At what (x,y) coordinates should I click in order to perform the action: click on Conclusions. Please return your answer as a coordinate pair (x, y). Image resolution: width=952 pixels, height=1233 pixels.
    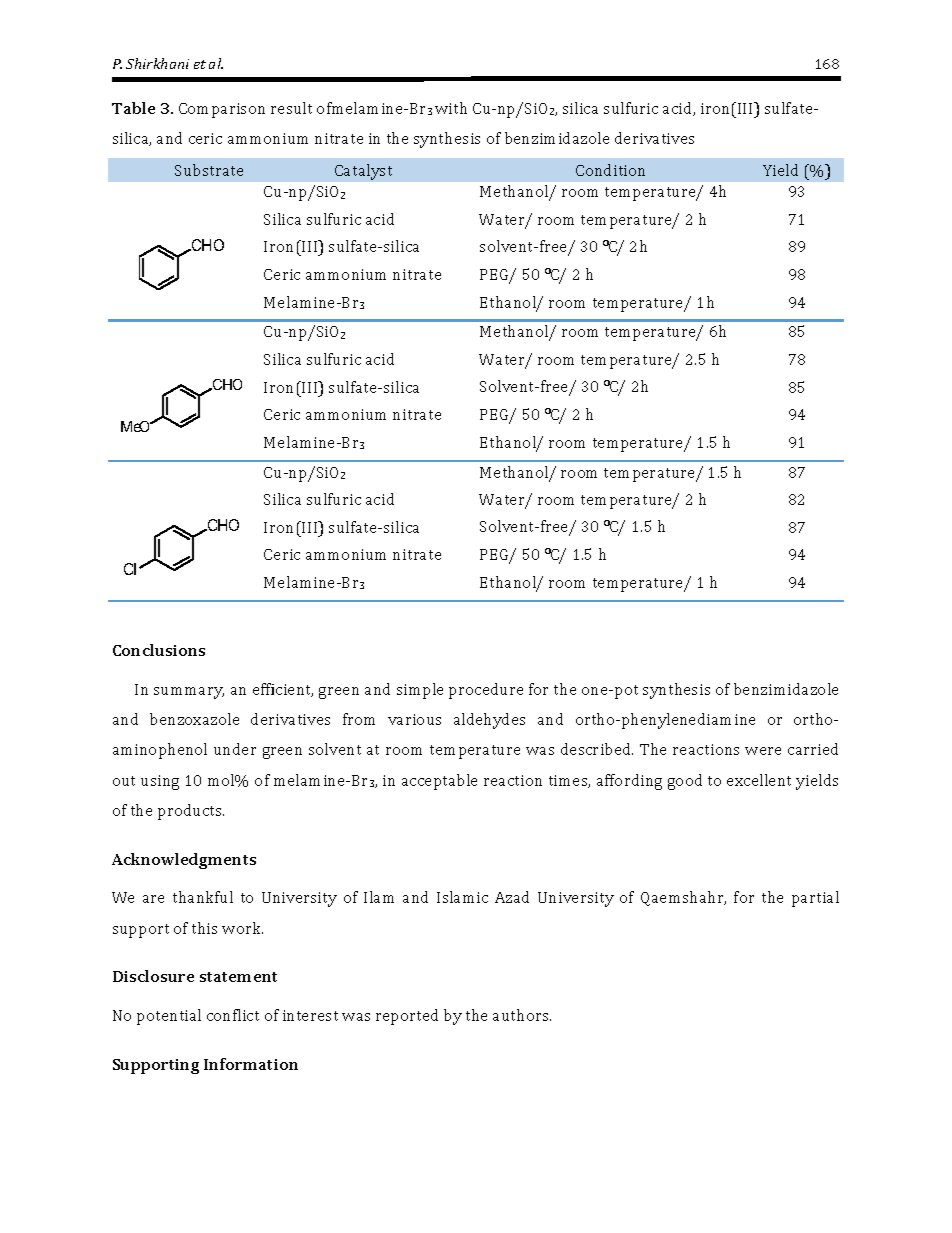
    Looking at the image, I should click on (159, 650).
